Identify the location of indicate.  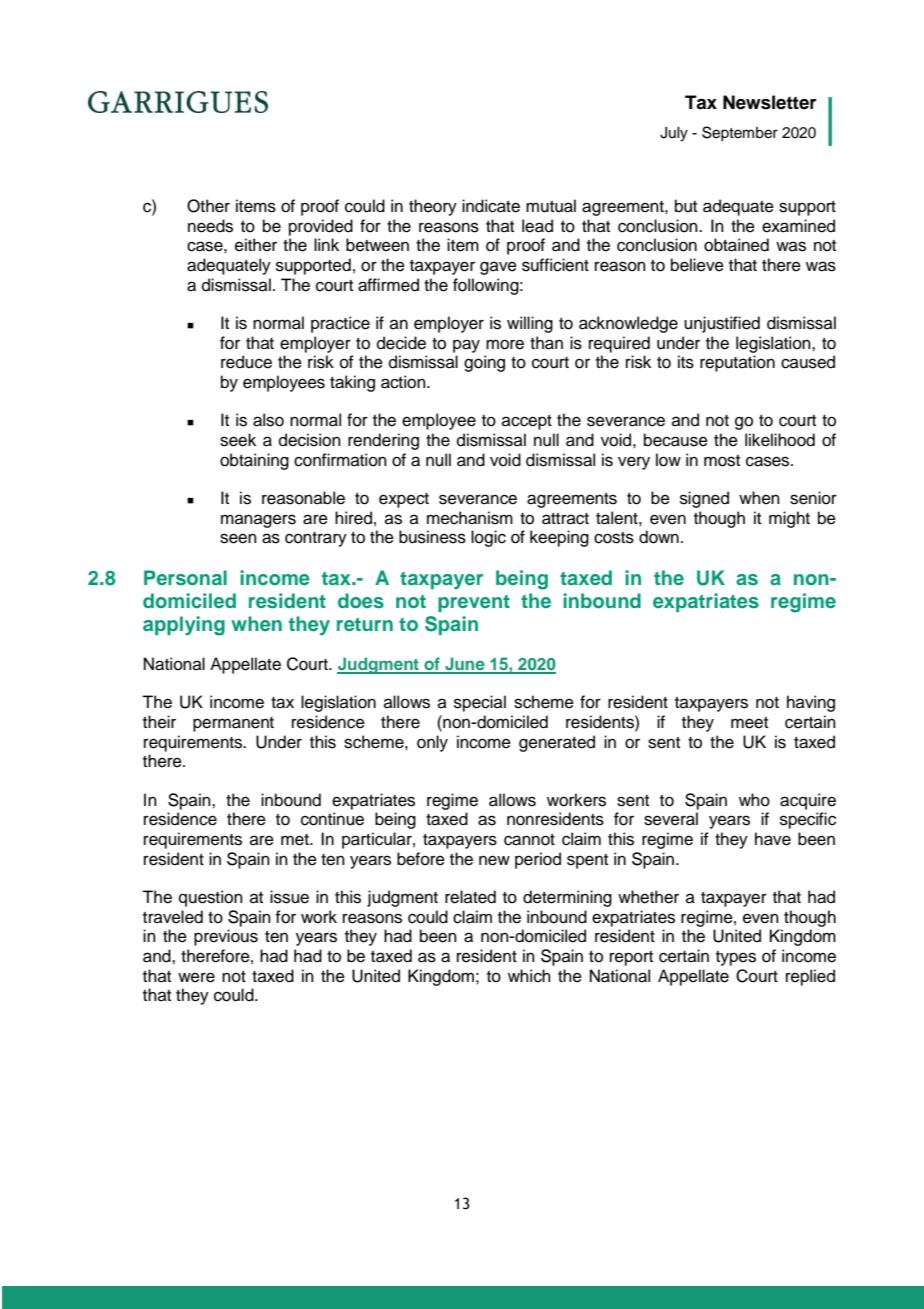
(491, 206).
